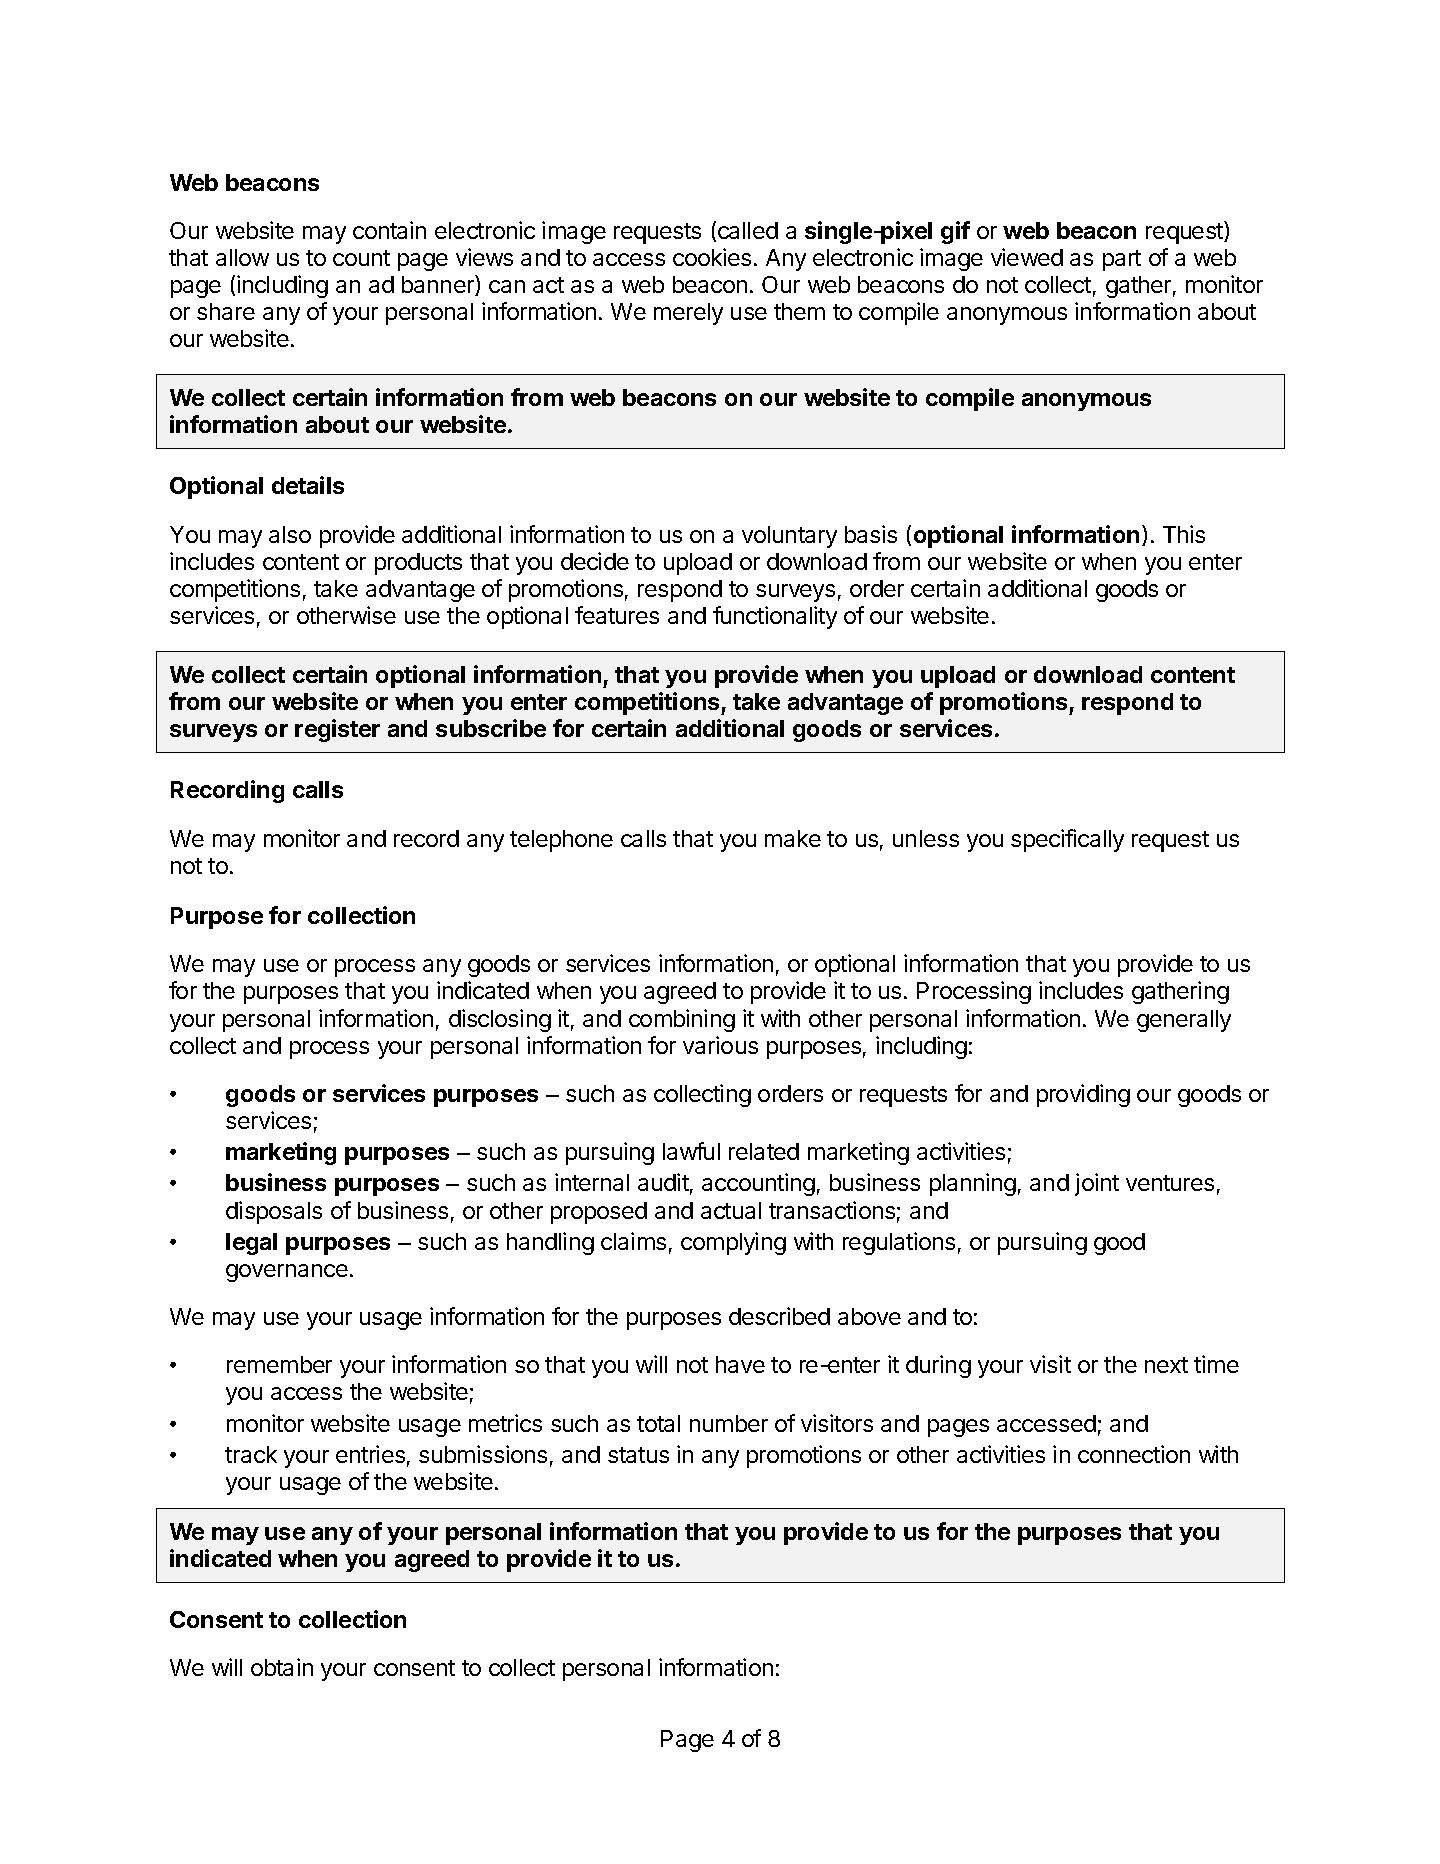 This screenshot has height=1864, width=1440. I want to click on generally, so click(1184, 1021).
